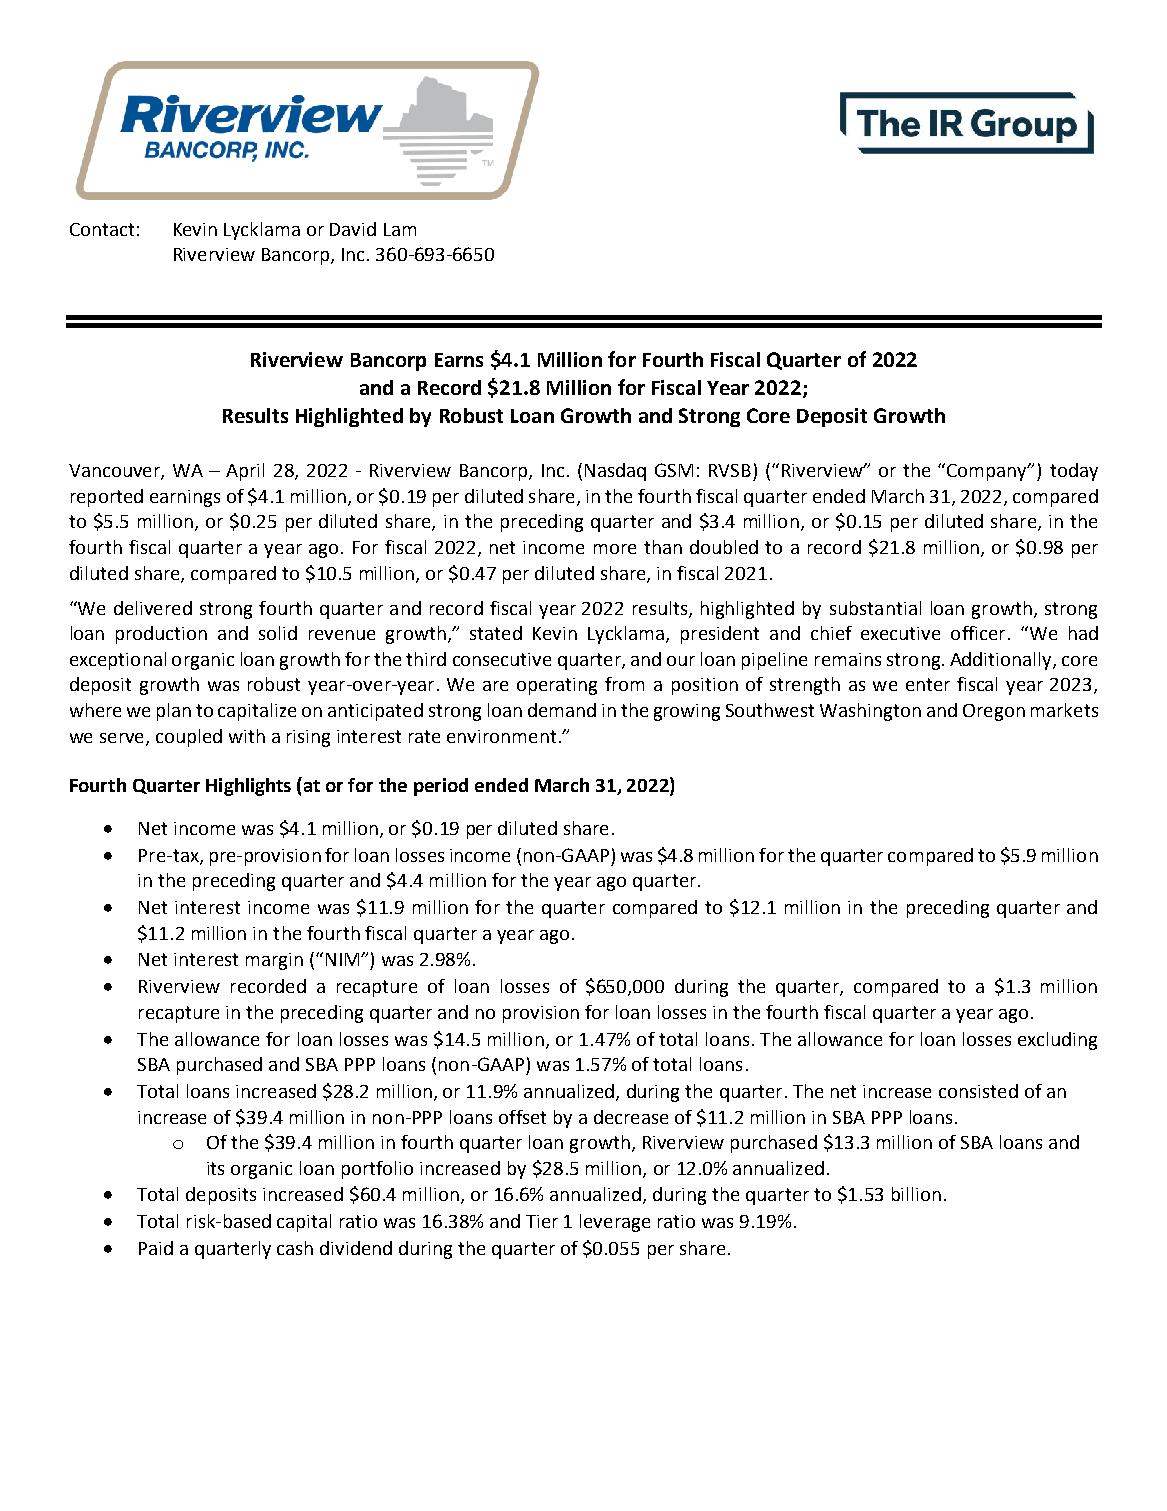  Describe the element at coordinates (631, 1117) in the document. I see `decrease` at that location.
